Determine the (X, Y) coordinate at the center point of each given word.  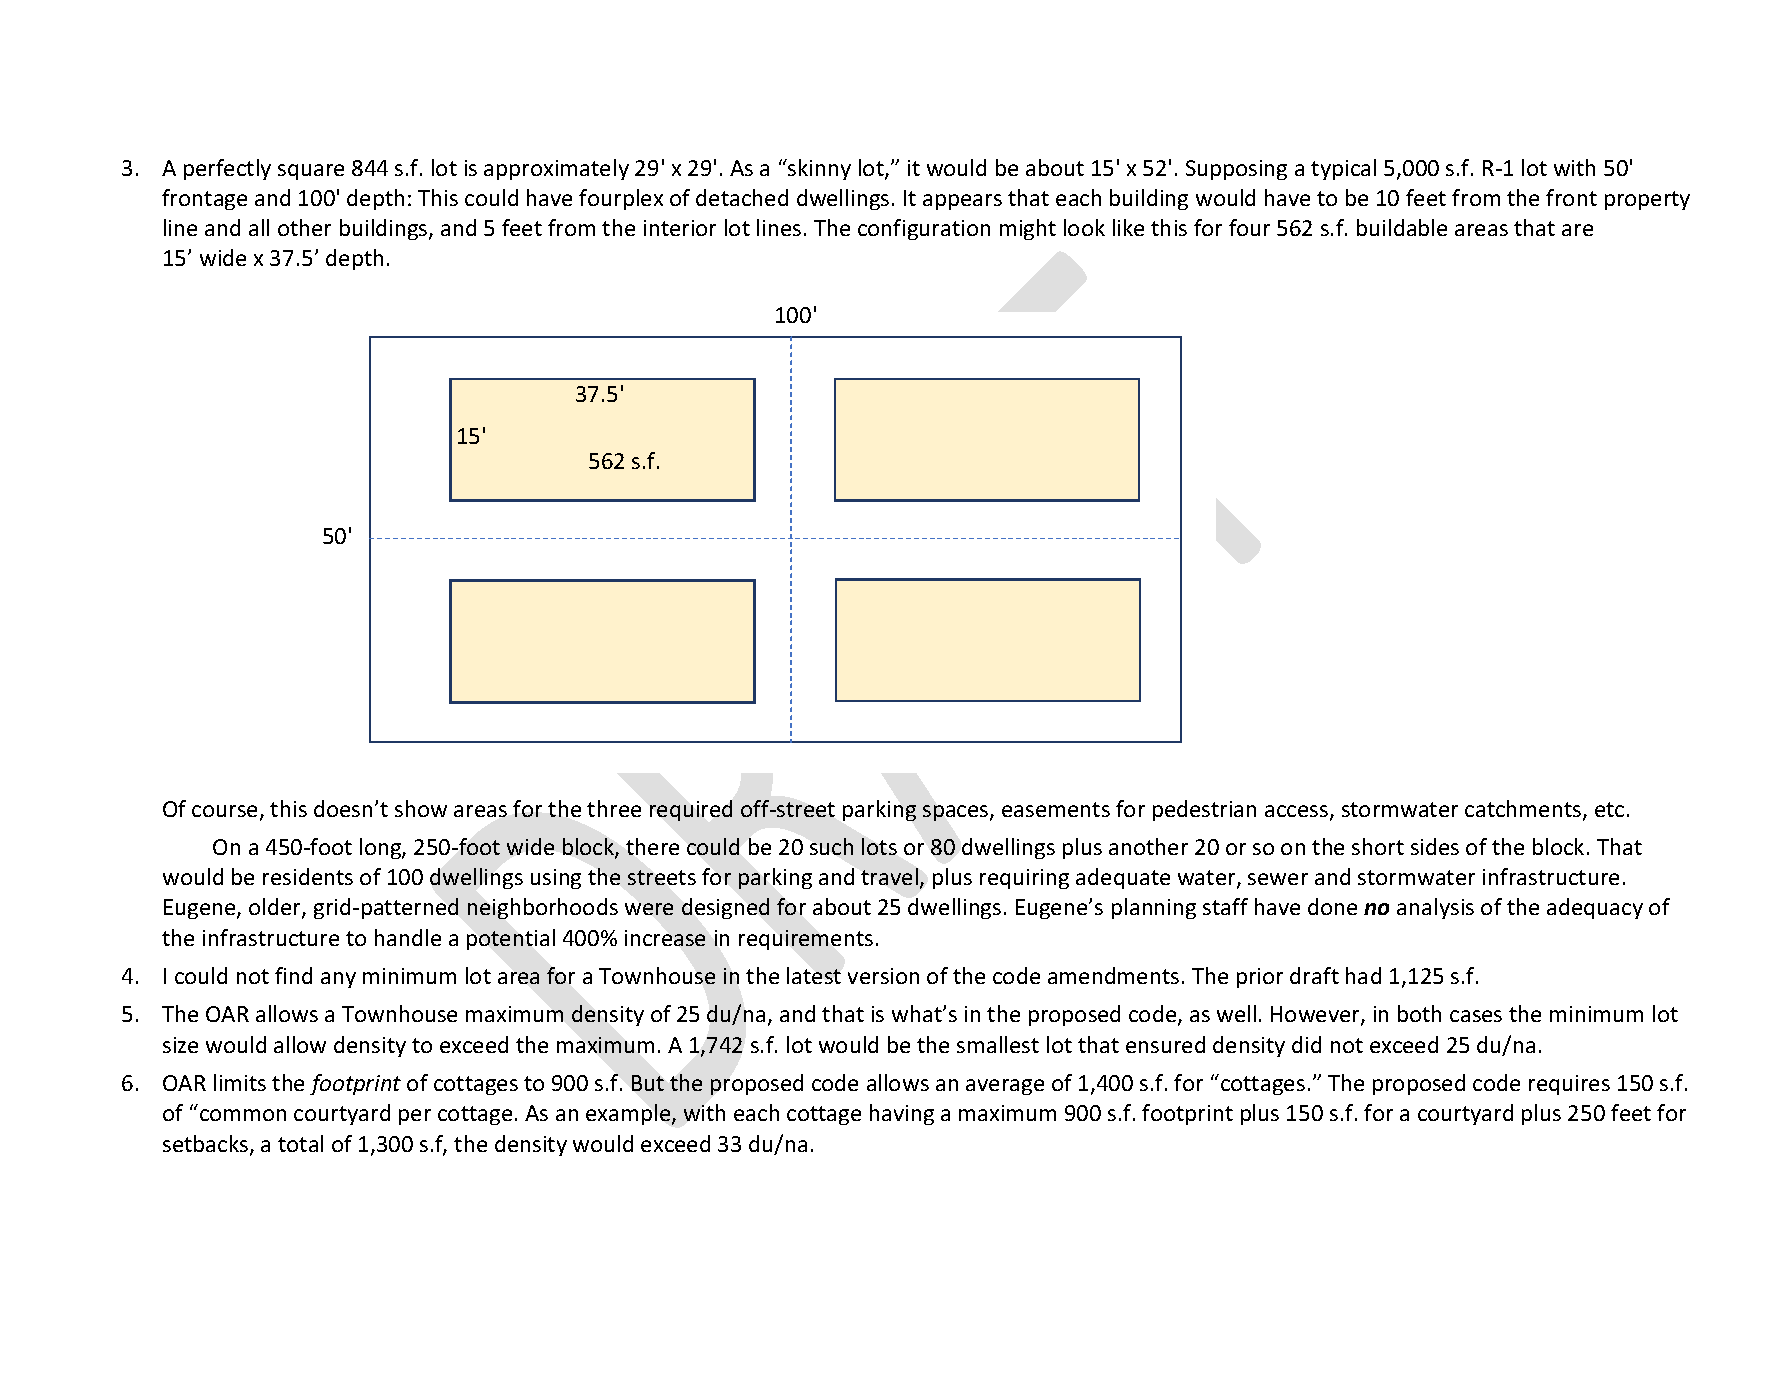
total (300, 1143)
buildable (1402, 227)
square (311, 172)
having (902, 1114)
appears (962, 202)
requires (1569, 1085)
